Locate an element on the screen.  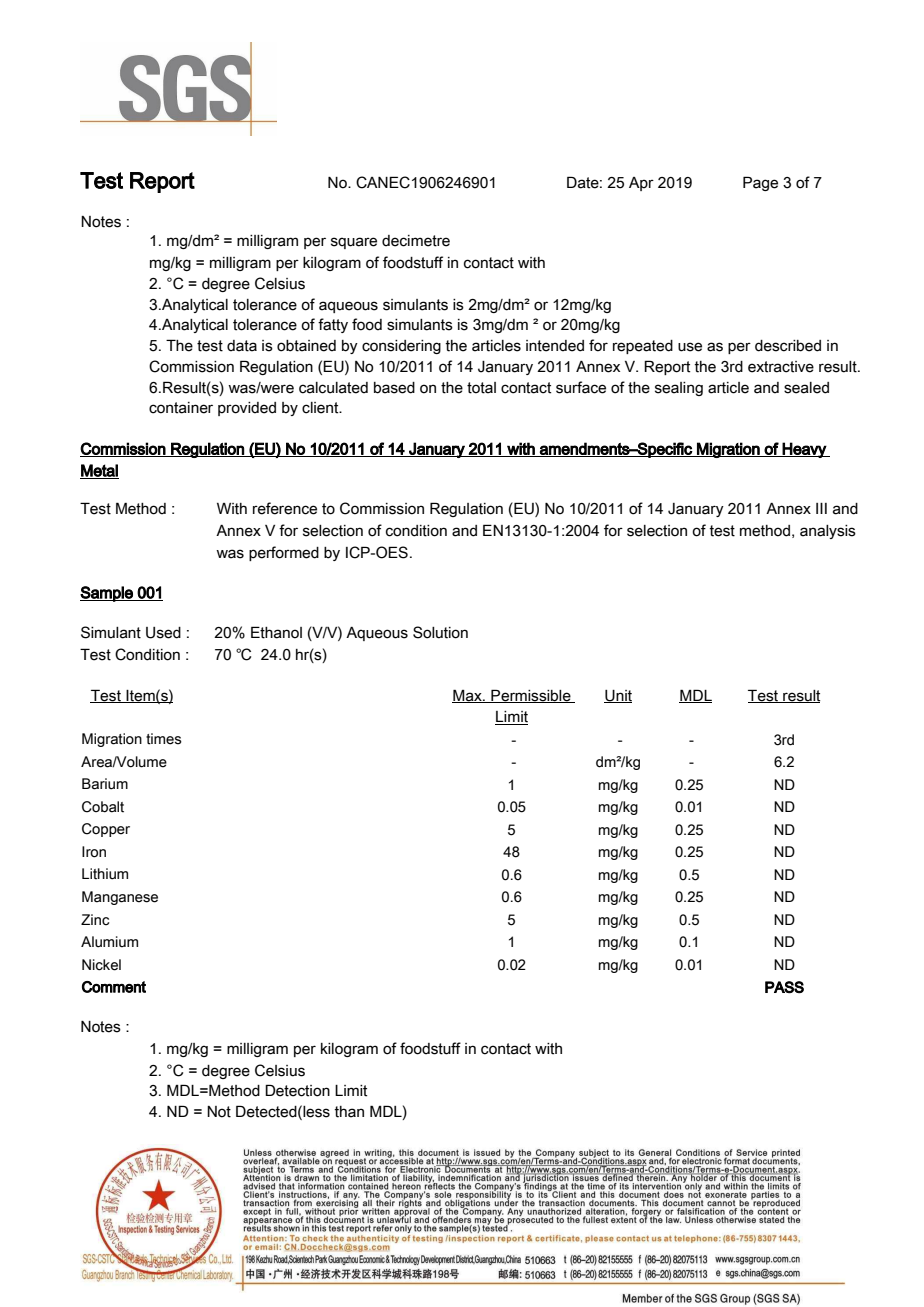
square is located at coordinates (354, 243).
